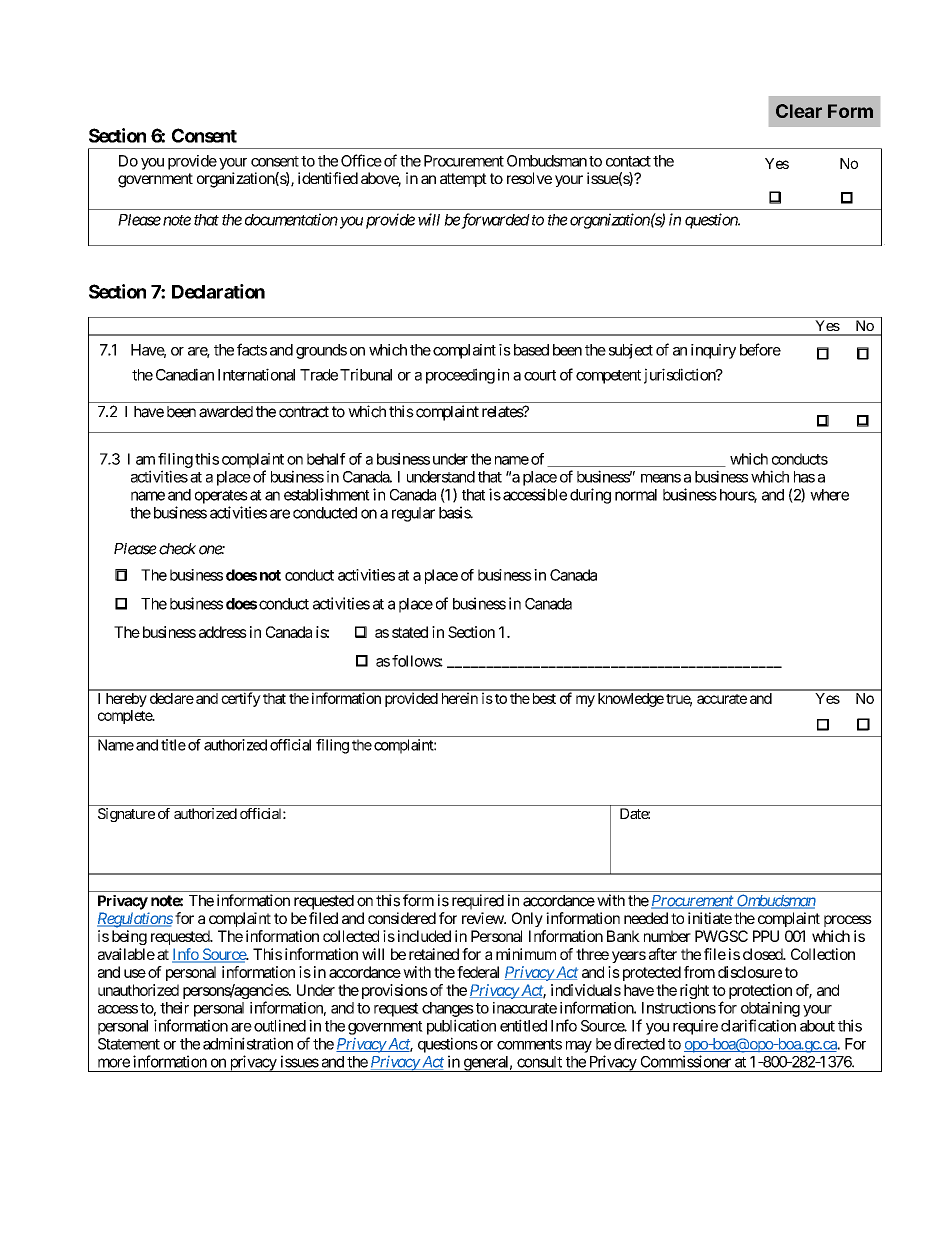 The image size is (952, 1233). Describe the element at coordinates (223, 632) in the screenshot. I see `address` at that location.
